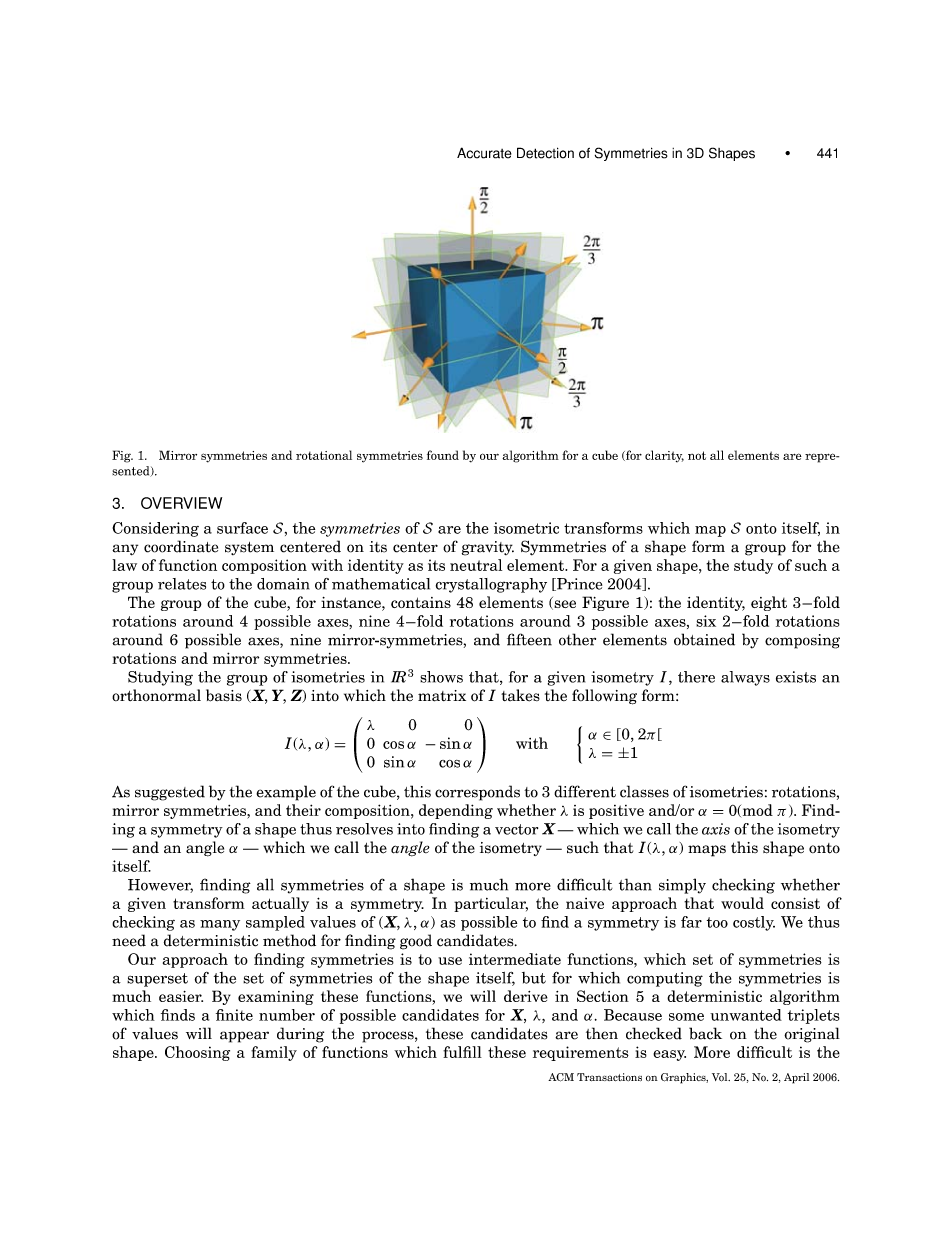 The width and height of the screenshot is (952, 1233). Describe the element at coordinates (769, 603) in the screenshot. I see `eight` at that location.
